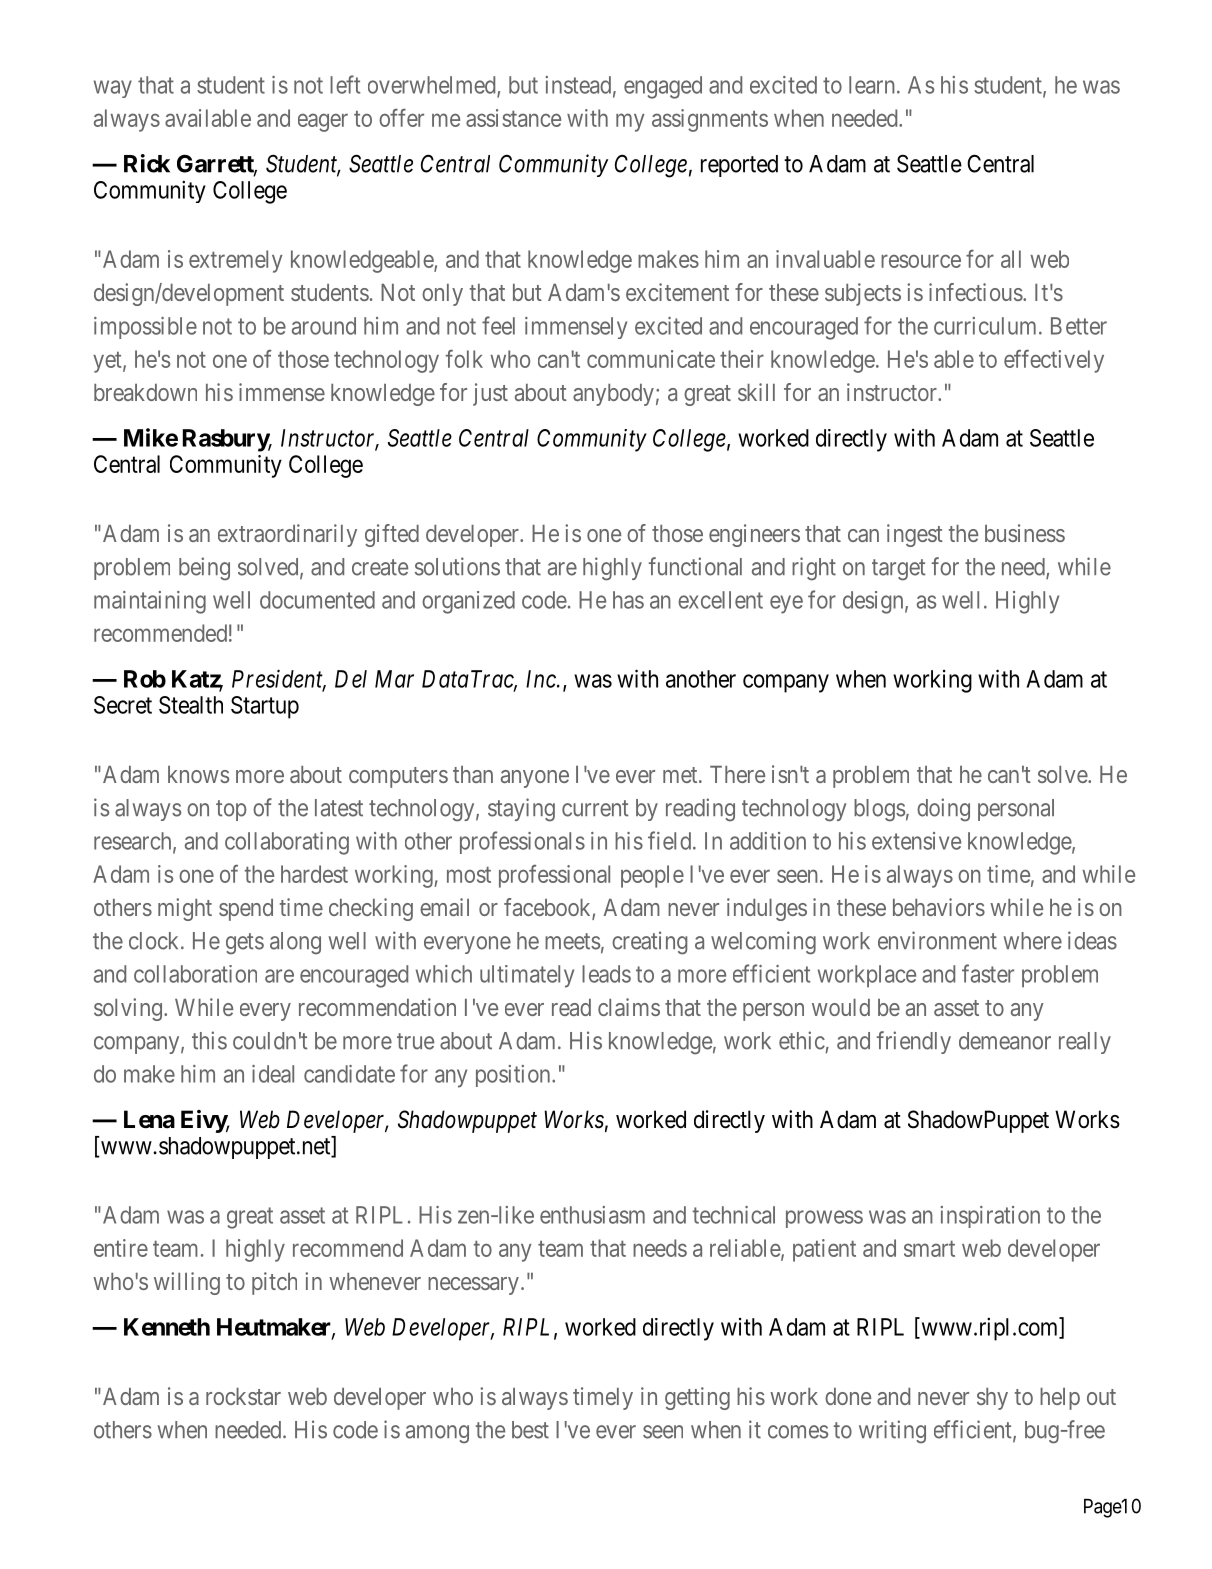  Describe the element at coordinates (323, 122) in the document. I see `eager` at that location.
